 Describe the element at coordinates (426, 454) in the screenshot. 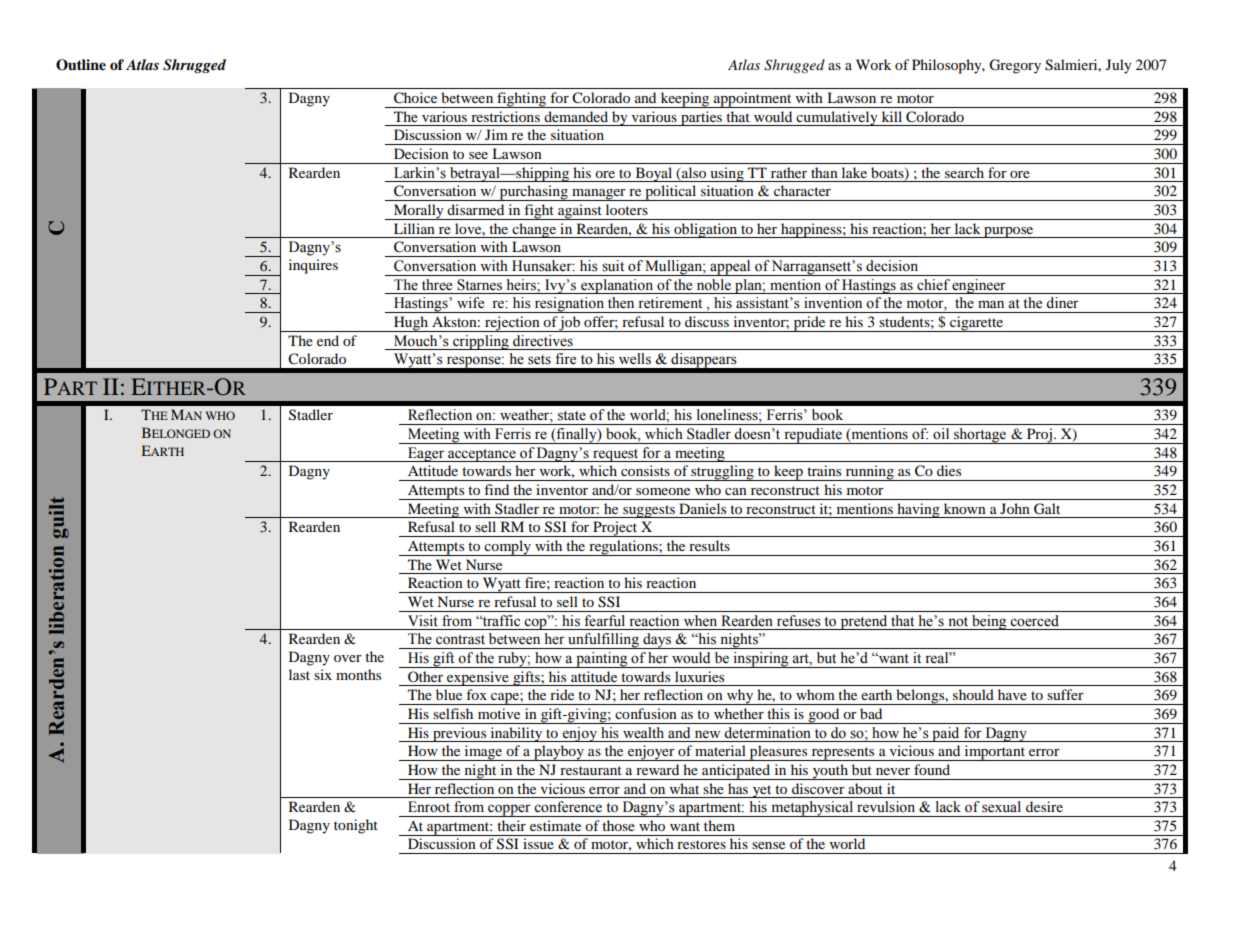

I see `Eager` at that location.
